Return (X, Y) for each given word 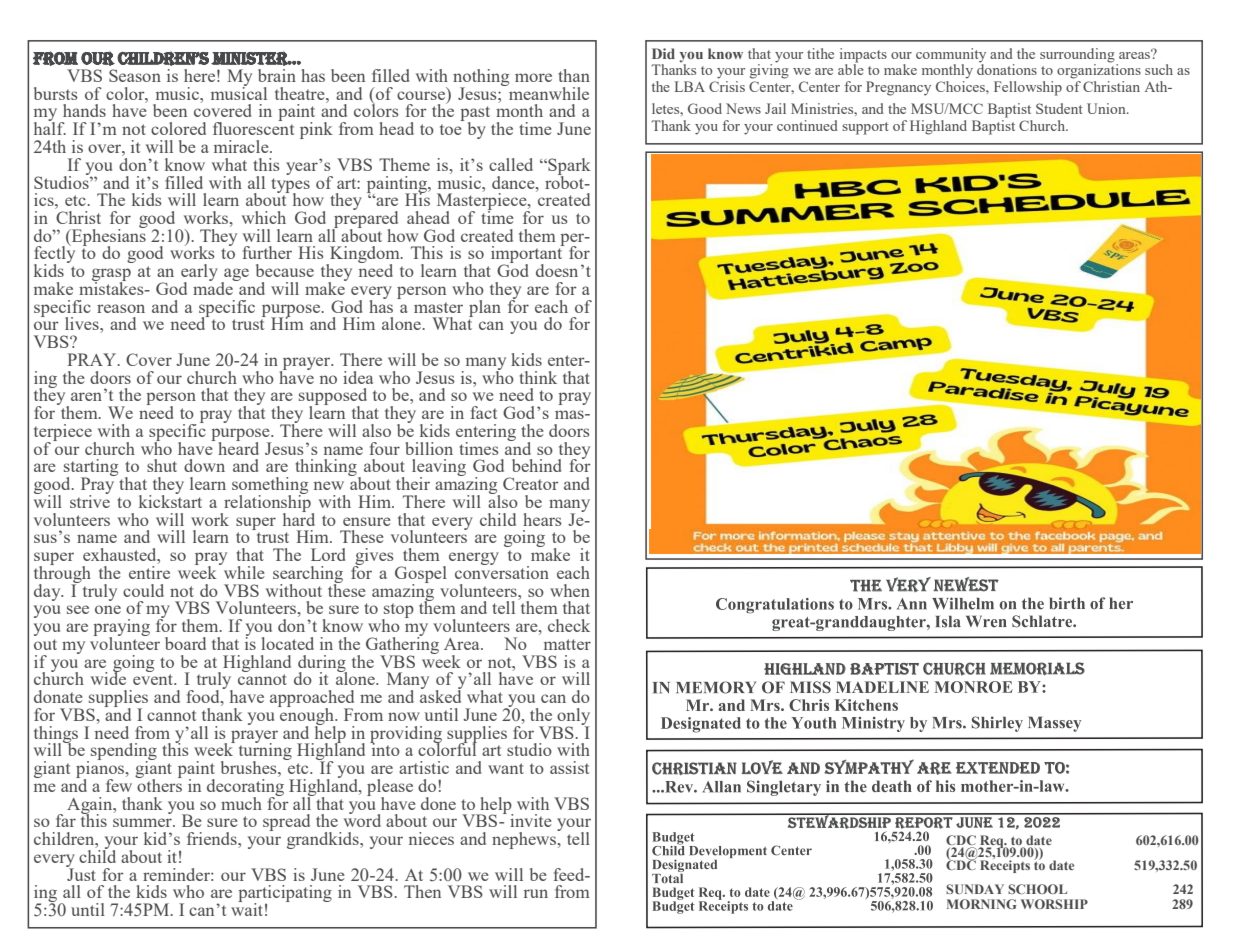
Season (135, 75)
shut (162, 465)
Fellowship (1028, 88)
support (865, 128)
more (533, 77)
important (527, 255)
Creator (531, 483)
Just (81, 873)
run (536, 893)
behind (536, 465)
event (154, 679)
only (572, 717)
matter (567, 644)
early (199, 274)
